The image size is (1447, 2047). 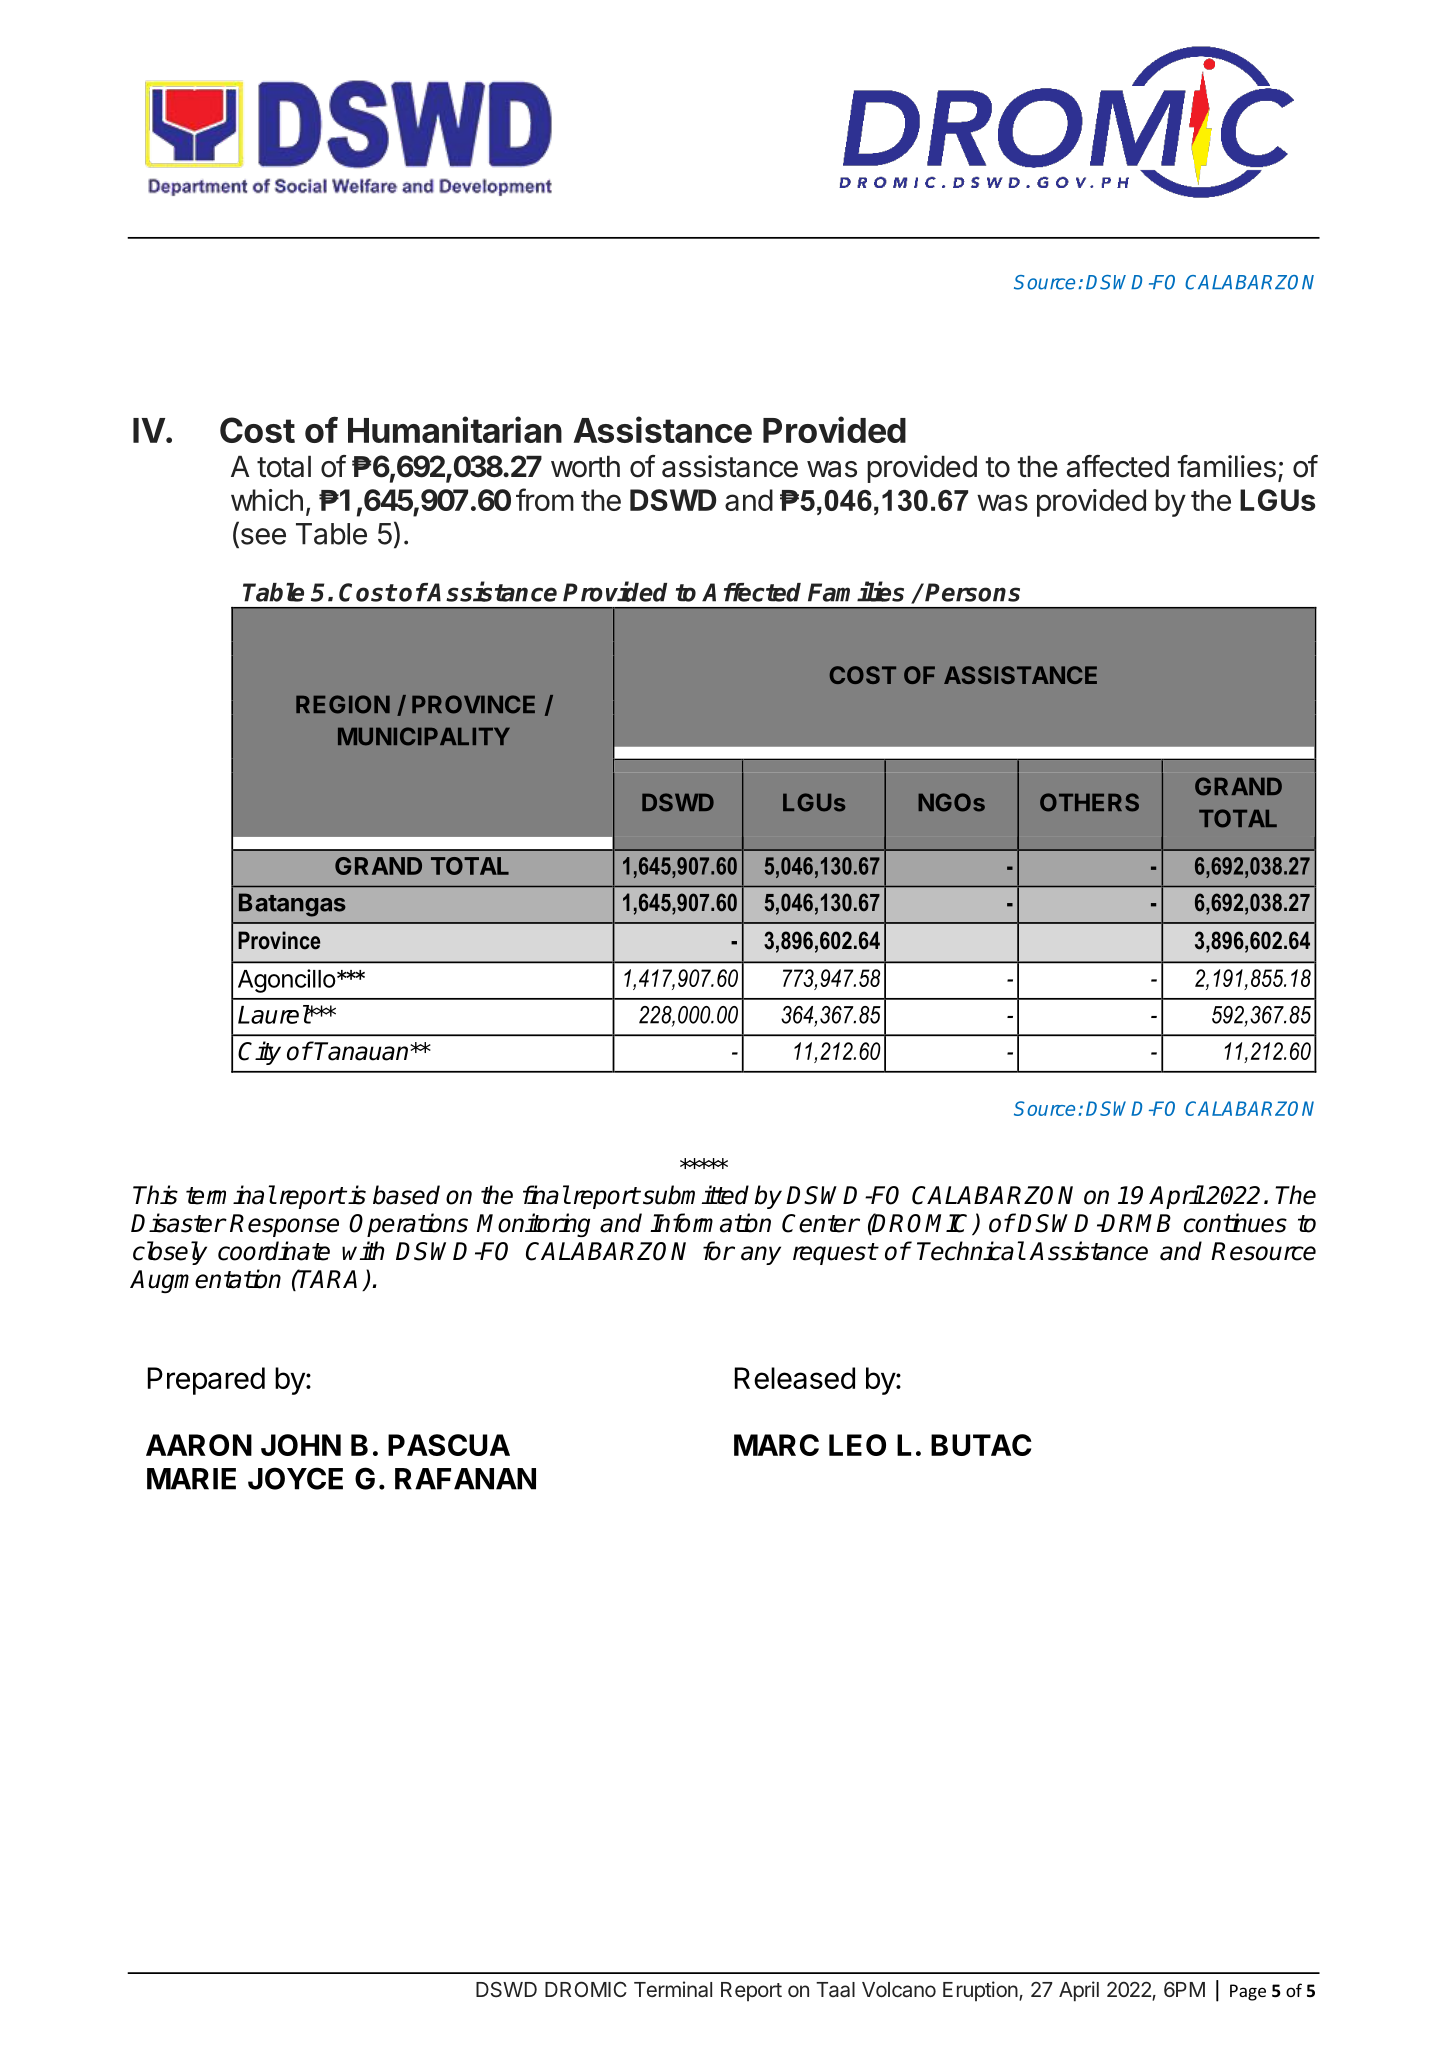 What do you see at coordinates (267, 500) in the page?
I see `which` at bounding box center [267, 500].
